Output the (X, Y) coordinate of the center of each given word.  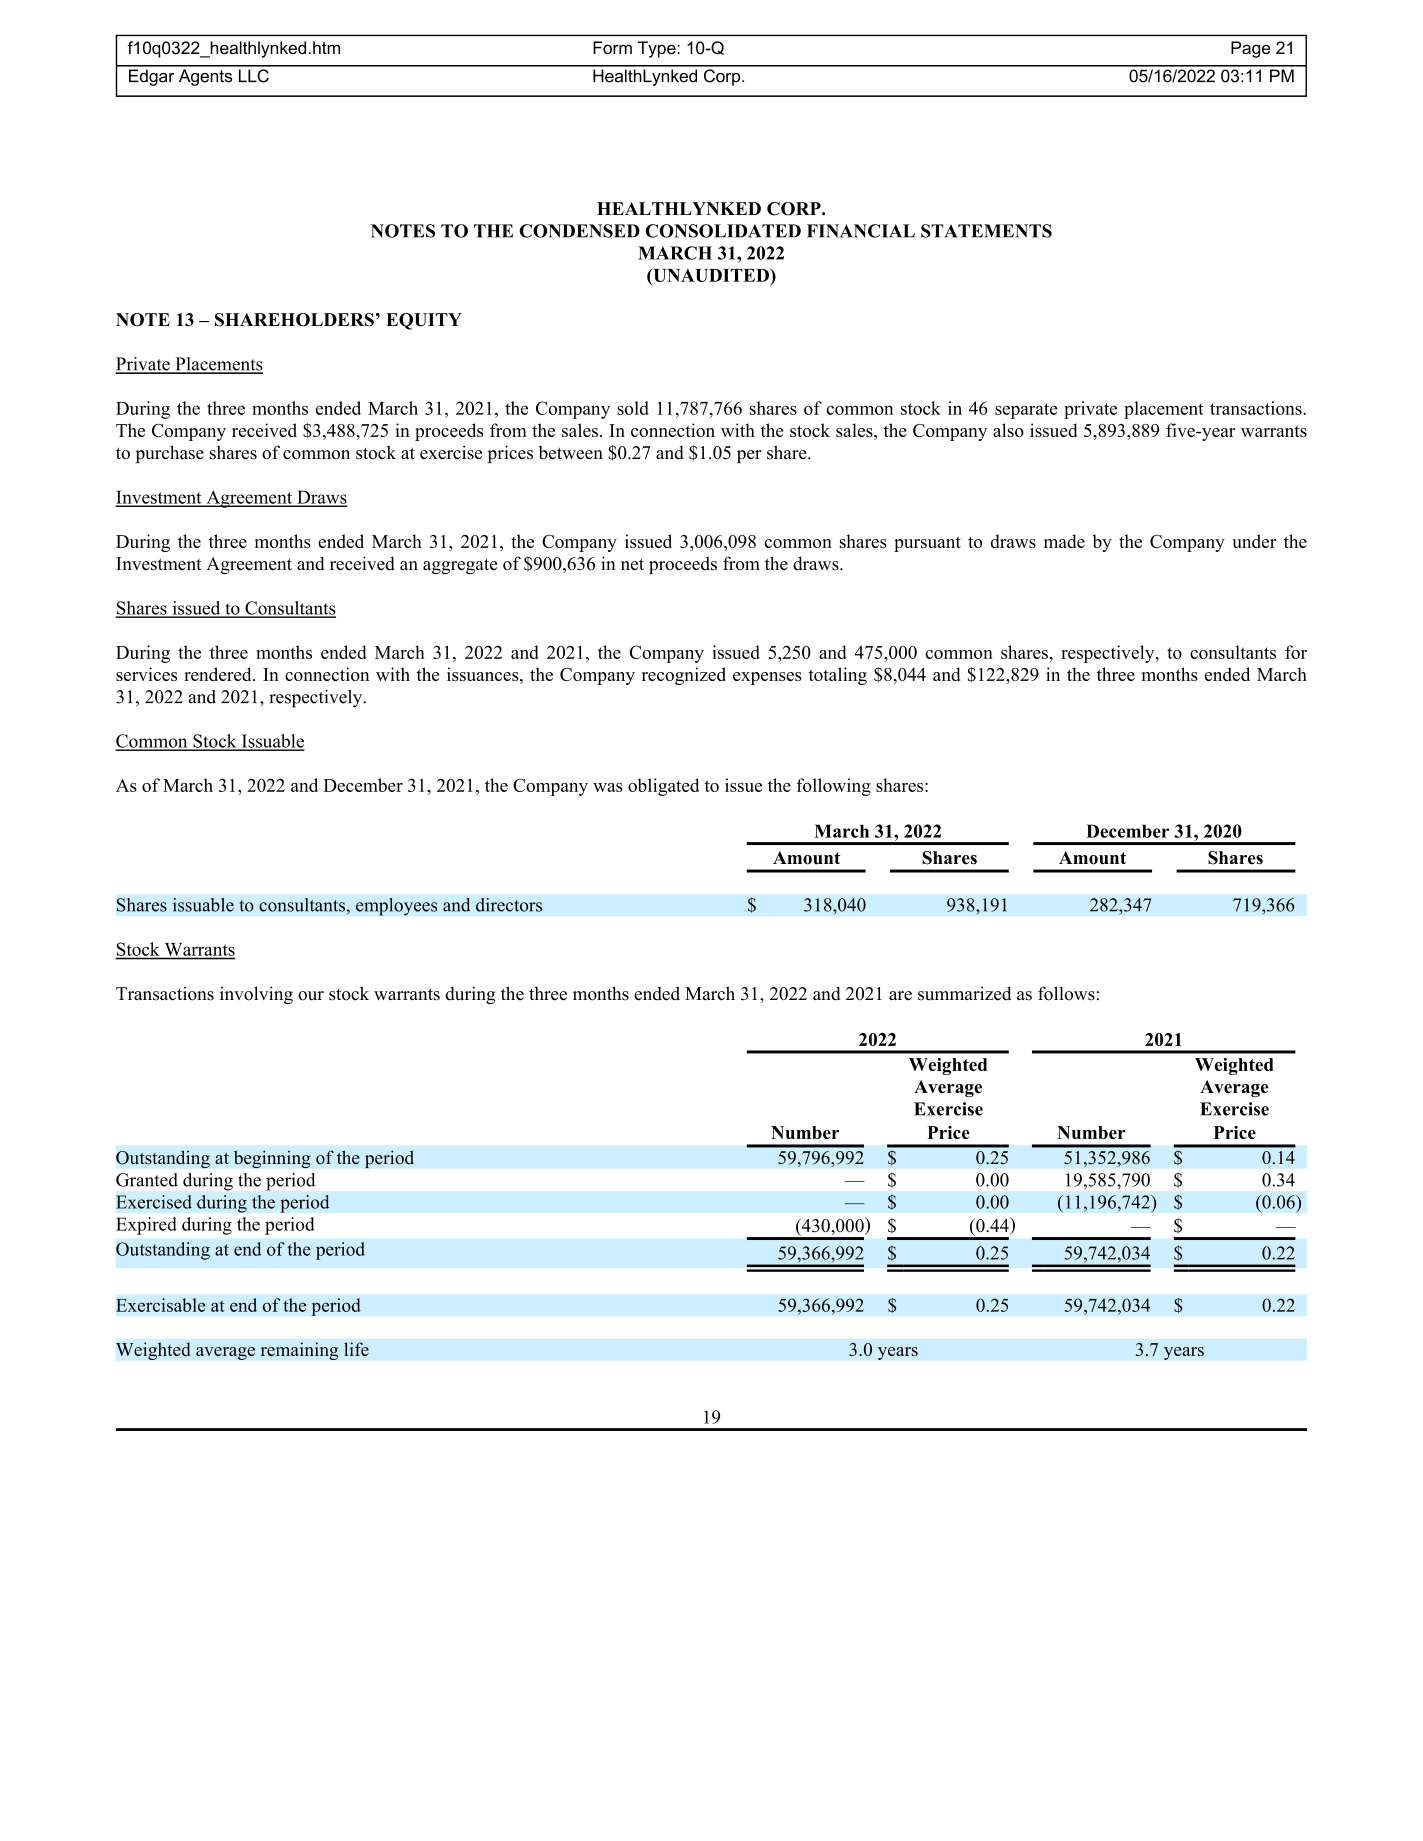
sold (633, 408)
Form (612, 47)
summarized (964, 993)
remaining (299, 1351)
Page (1250, 49)
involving (256, 995)
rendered (219, 674)
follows (1066, 993)
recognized (684, 676)
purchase (170, 454)
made (1064, 541)
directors (509, 905)
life (356, 1349)
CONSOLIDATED (723, 231)
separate (1026, 411)
